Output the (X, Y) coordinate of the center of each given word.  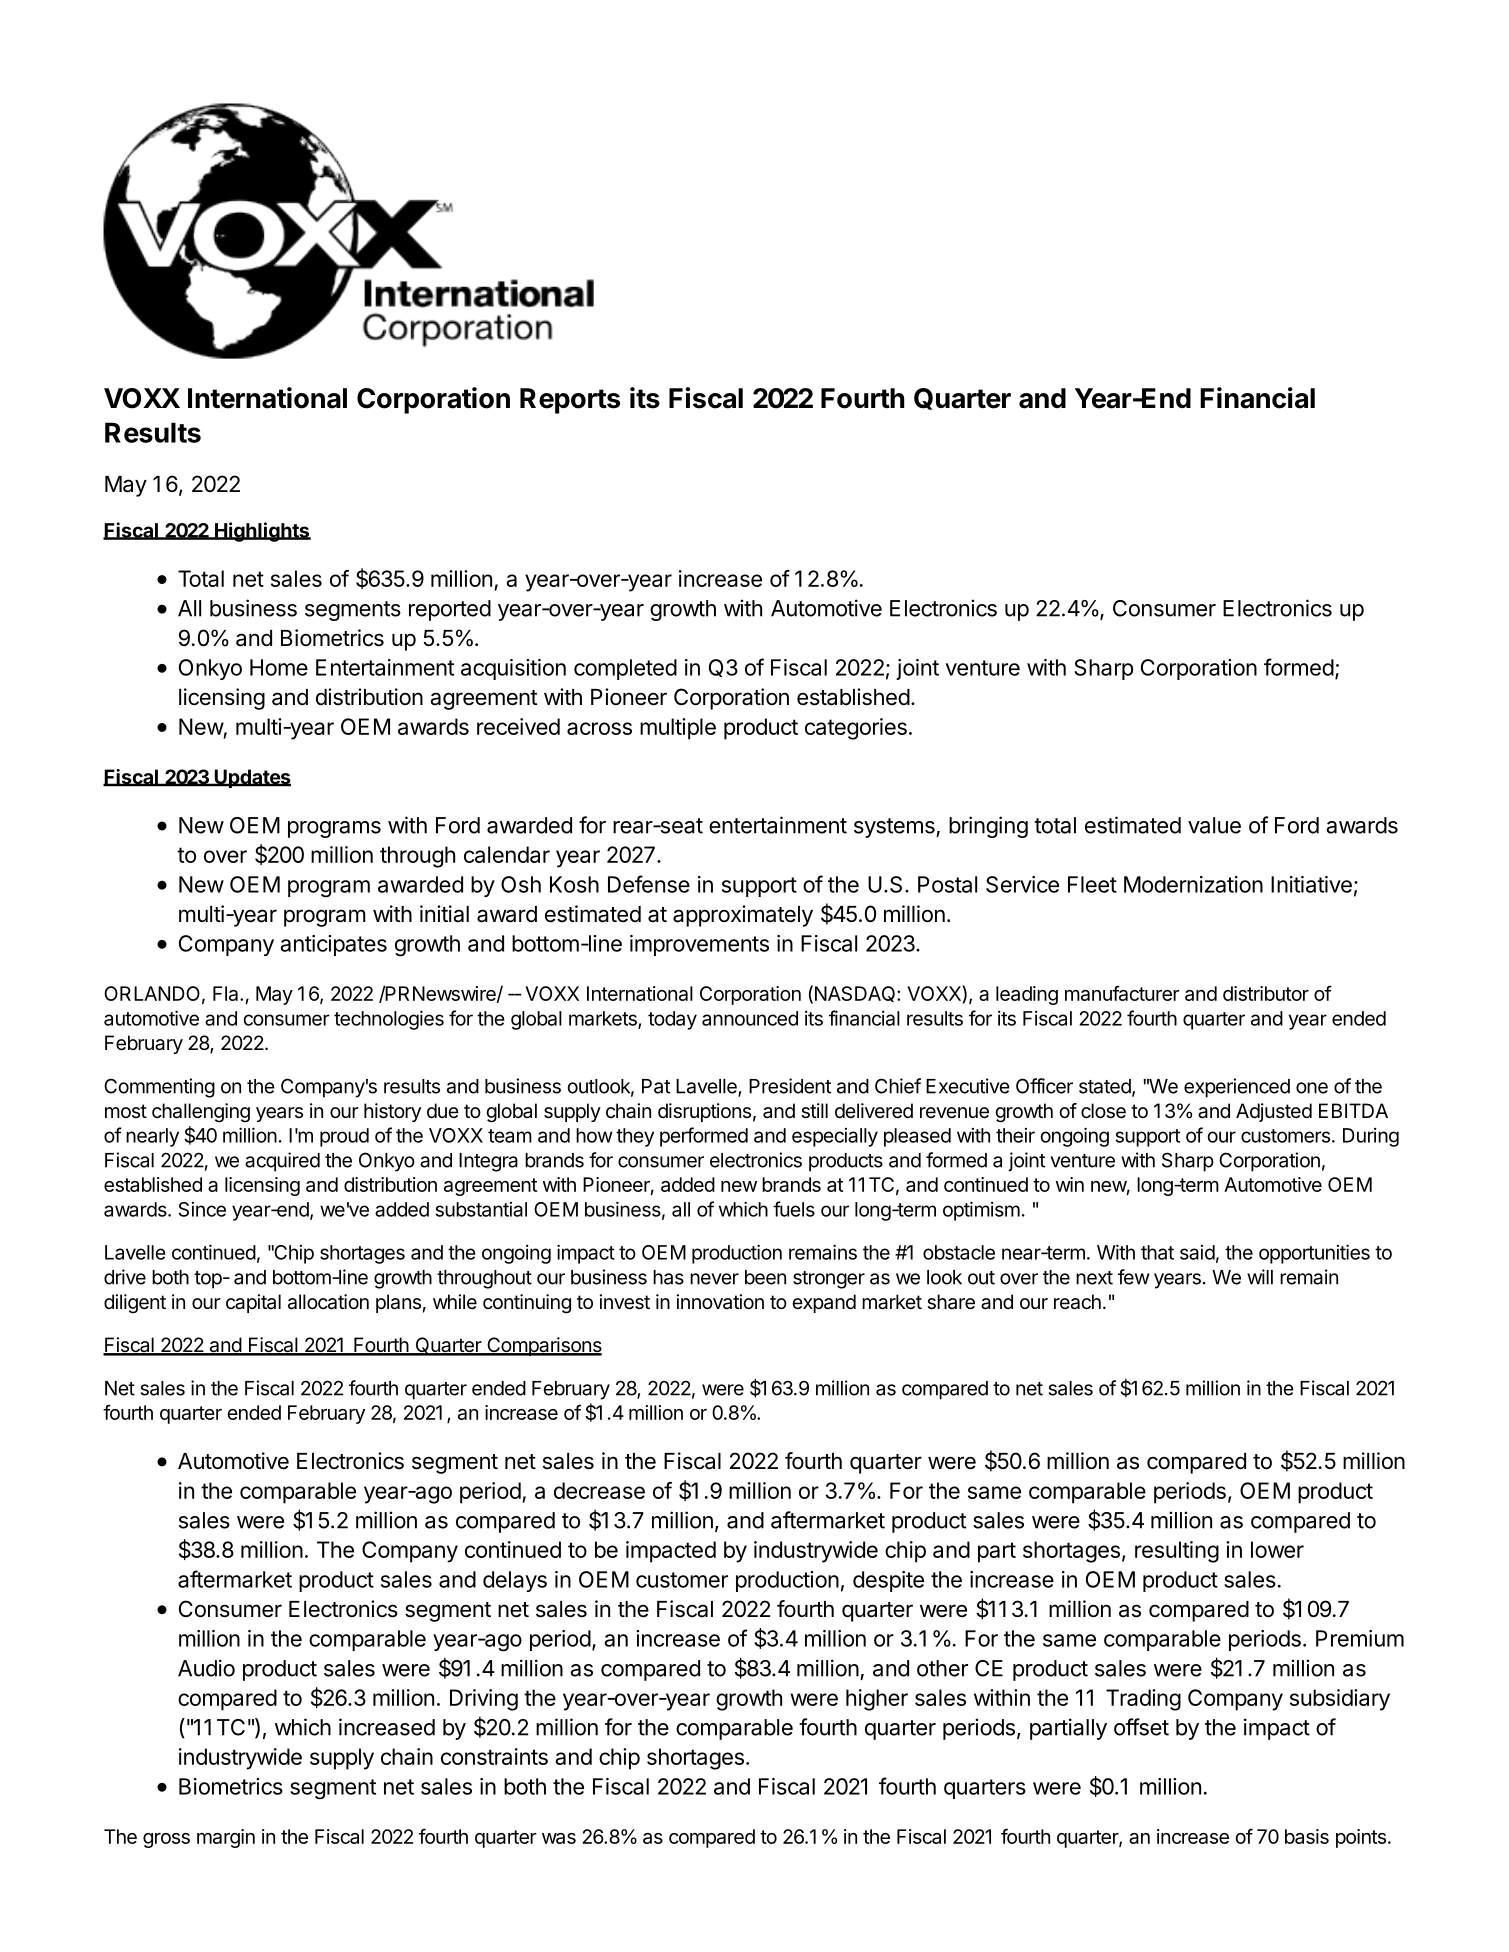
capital (253, 1303)
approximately (743, 916)
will (1260, 1277)
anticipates (333, 945)
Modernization (1193, 884)
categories (856, 729)
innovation (720, 1302)
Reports (570, 401)
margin (226, 1838)
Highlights (262, 532)
